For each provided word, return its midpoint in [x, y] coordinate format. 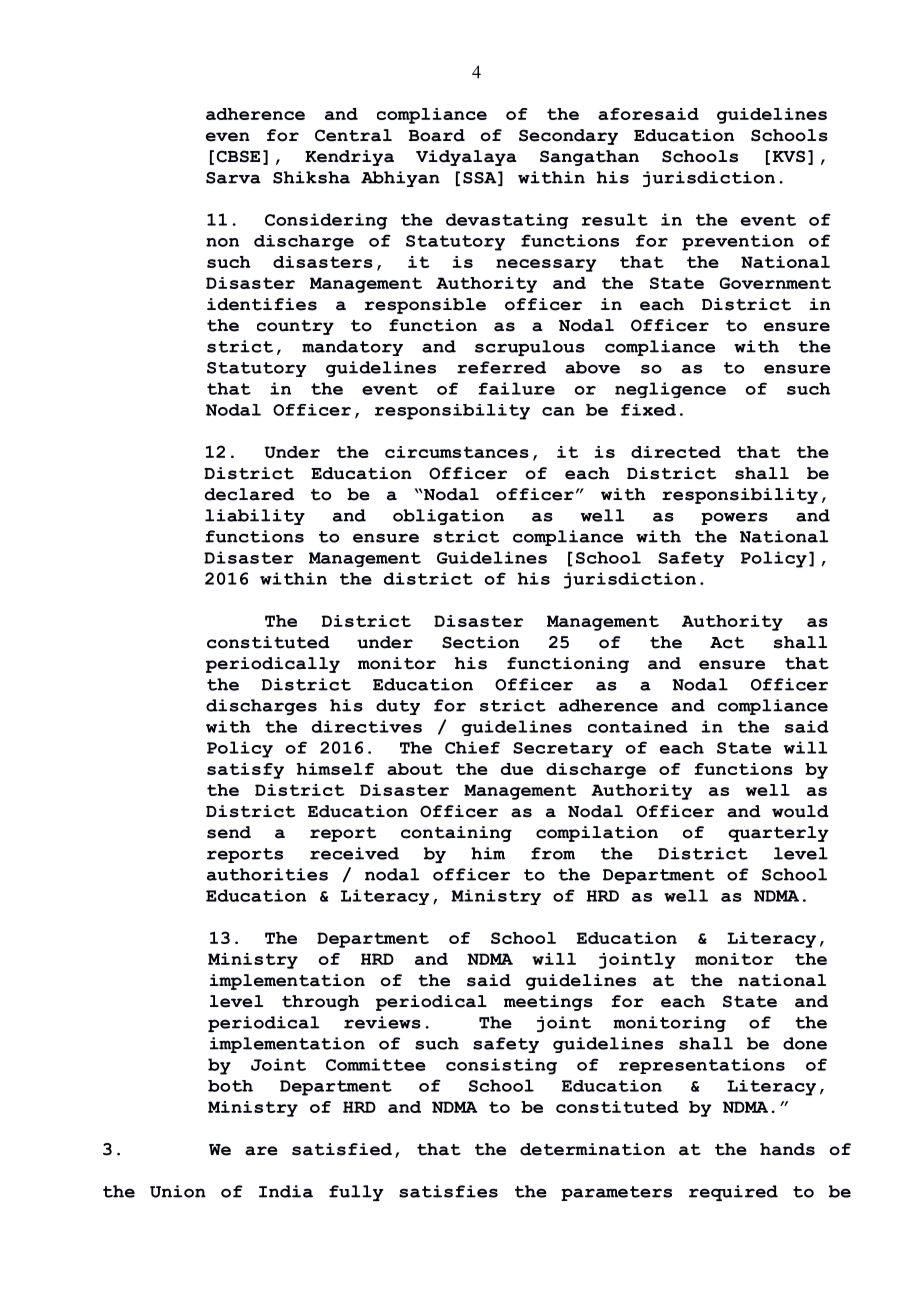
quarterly [778, 834]
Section [480, 642]
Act [727, 643]
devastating [507, 221]
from [553, 853]
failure [516, 388]
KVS [789, 156]
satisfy [245, 771]
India [286, 1191]
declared [249, 494]
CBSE [238, 156]
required [733, 1193]
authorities [267, 874]
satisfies [448, 1191]
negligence [670, 390]
